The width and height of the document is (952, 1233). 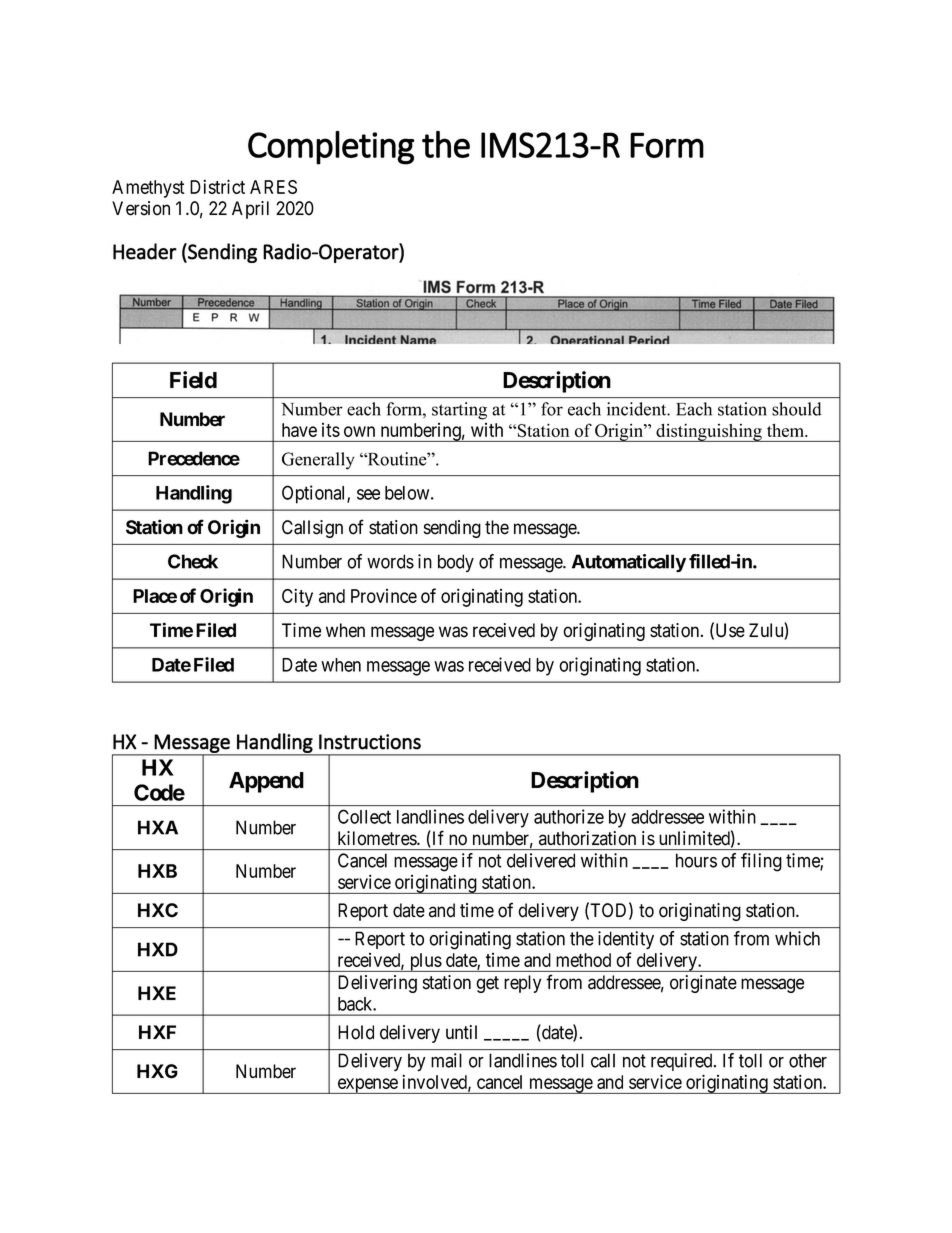 I want to click on District, so click(x=217, y=186).
